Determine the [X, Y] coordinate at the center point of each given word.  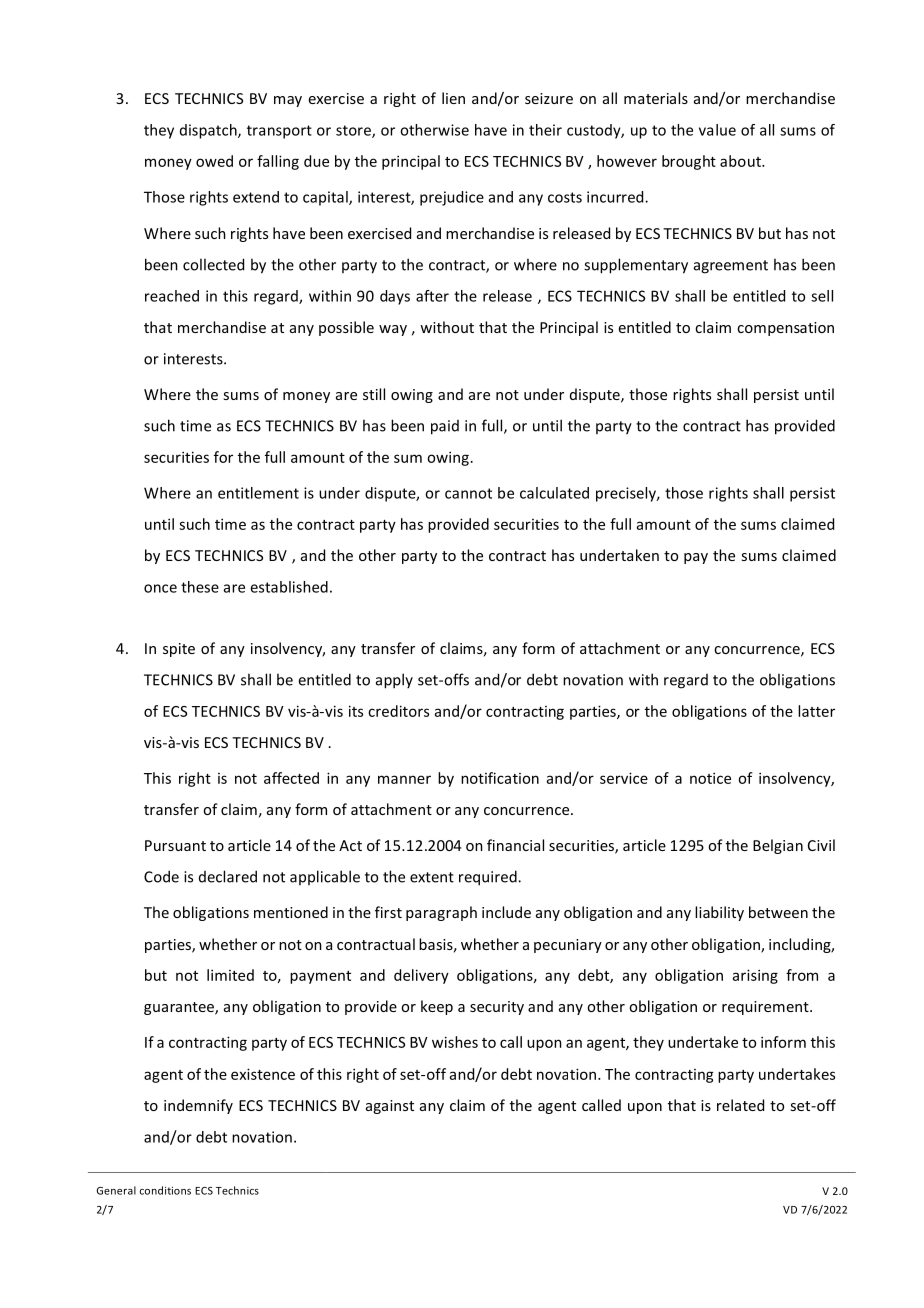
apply [394, 681]
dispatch [209, 131]
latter [816, 711]
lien [453, 98]
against [390, 1107]
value [717, 130]
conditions [165, 1190]
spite [179, 650]
